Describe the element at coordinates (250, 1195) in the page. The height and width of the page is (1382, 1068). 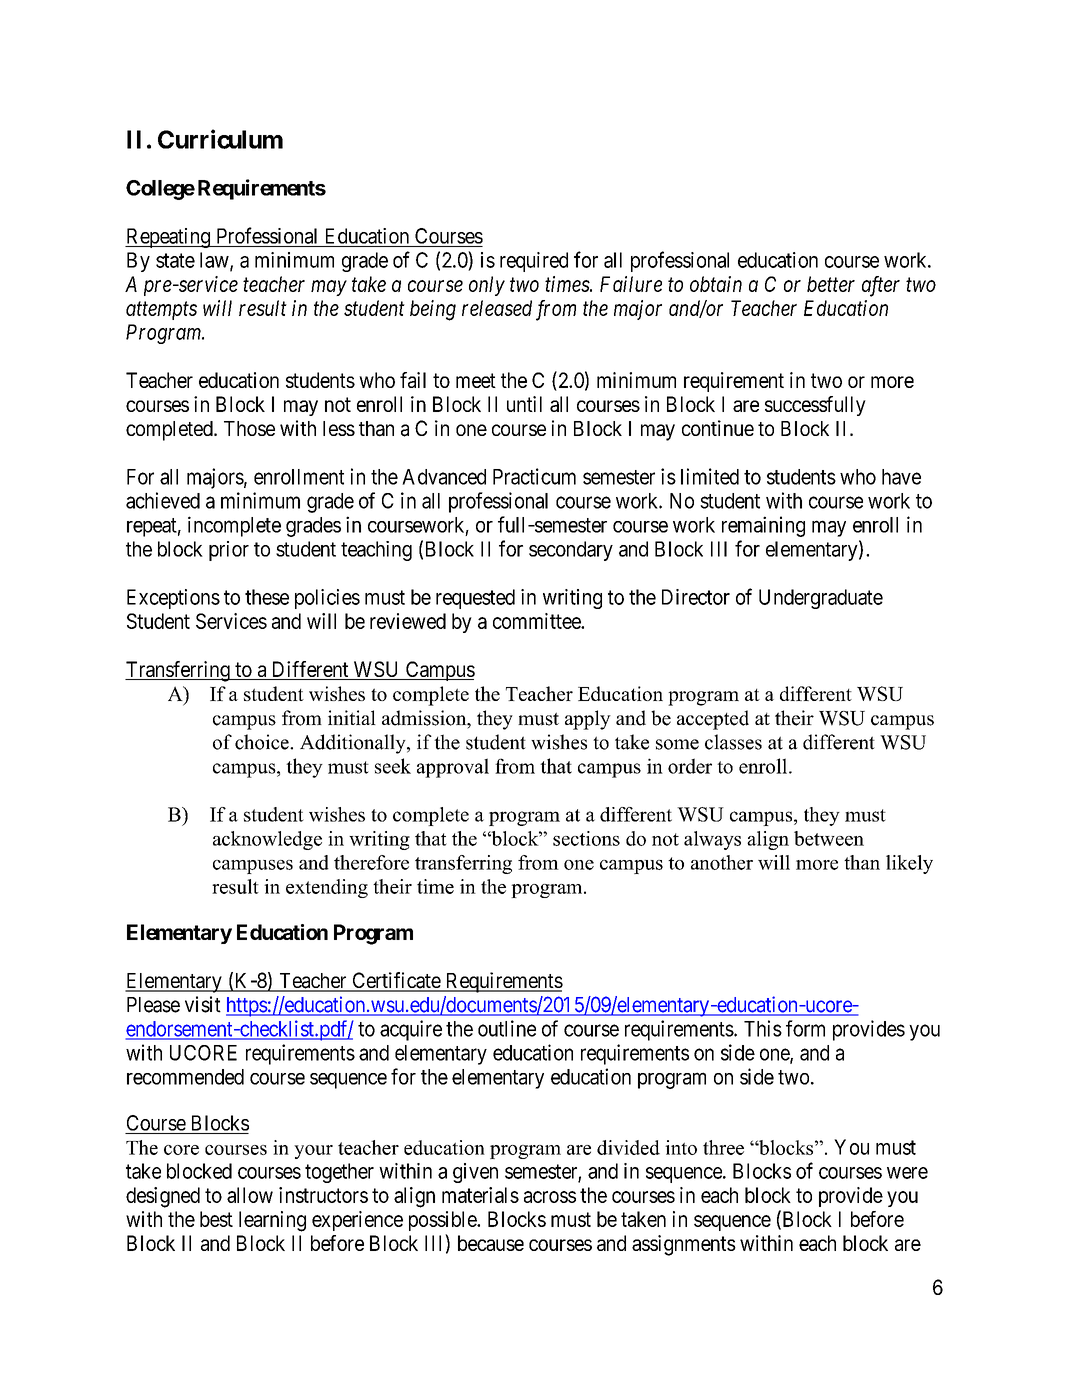
I see `allow` at that location.
